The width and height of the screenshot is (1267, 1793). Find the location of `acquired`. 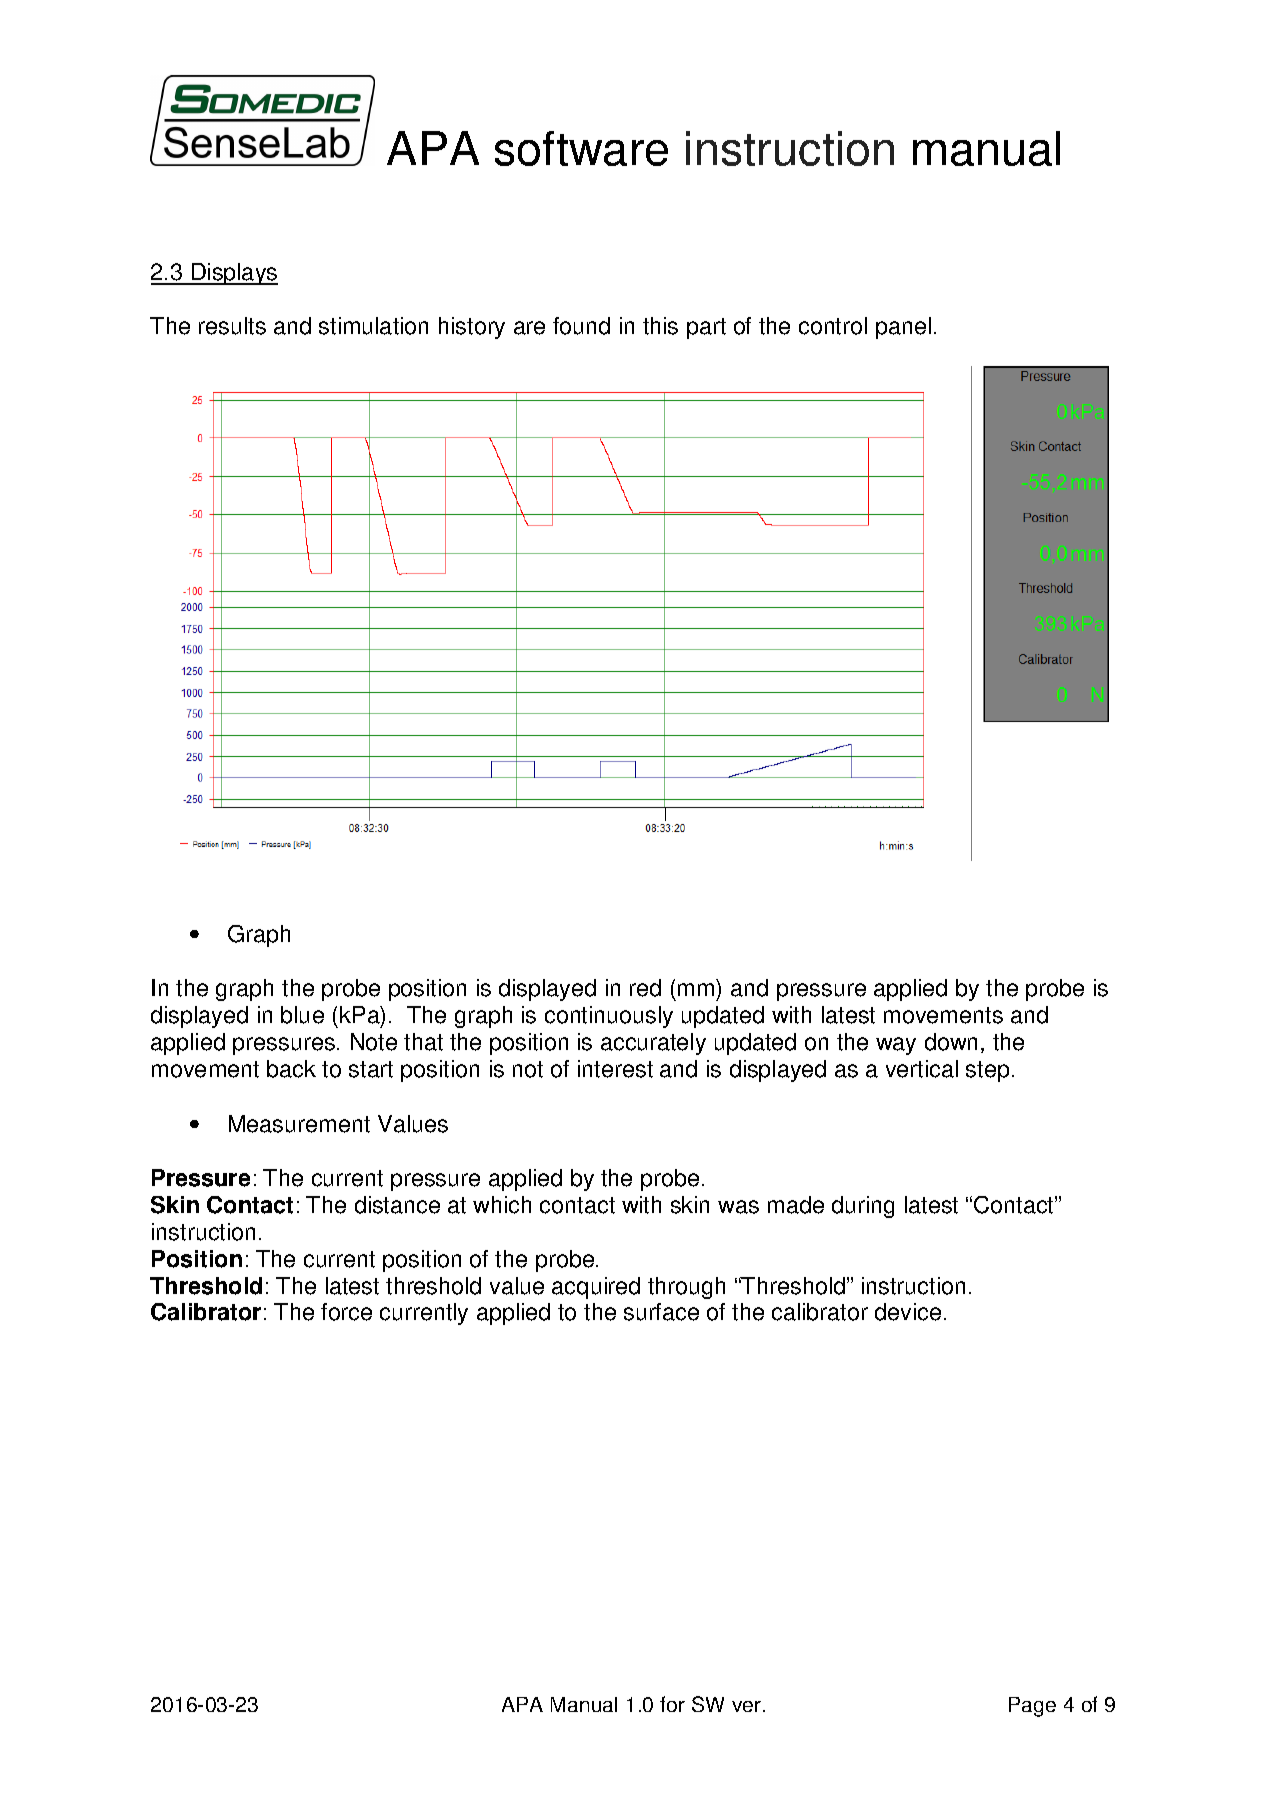

acquired is located at coordinates (596, 1288).
